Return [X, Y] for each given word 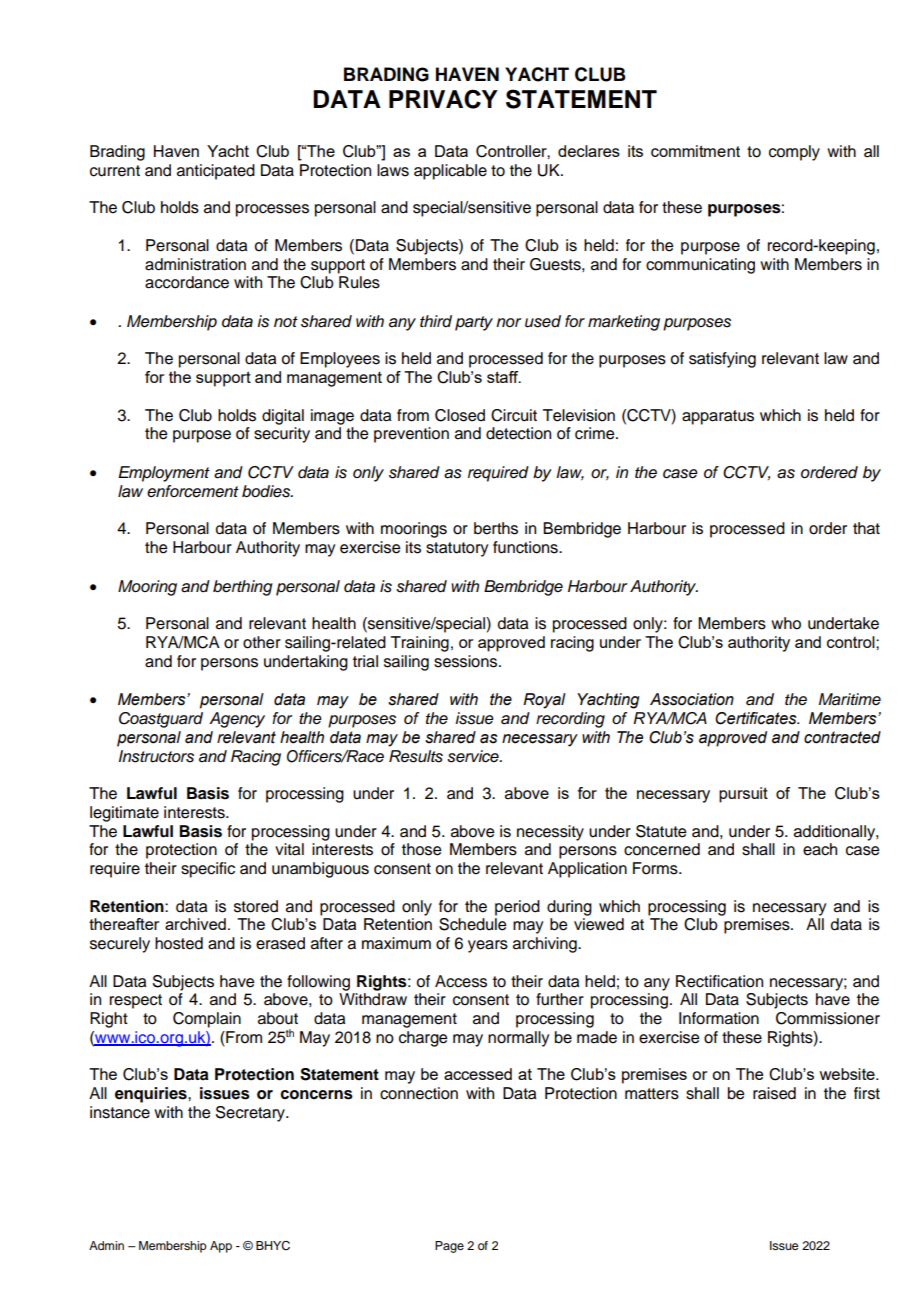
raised [774, 1093]
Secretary [251, 1114]
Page [449, 1247]
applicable [450, 172]
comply [794, 153]
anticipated [216, 172]
